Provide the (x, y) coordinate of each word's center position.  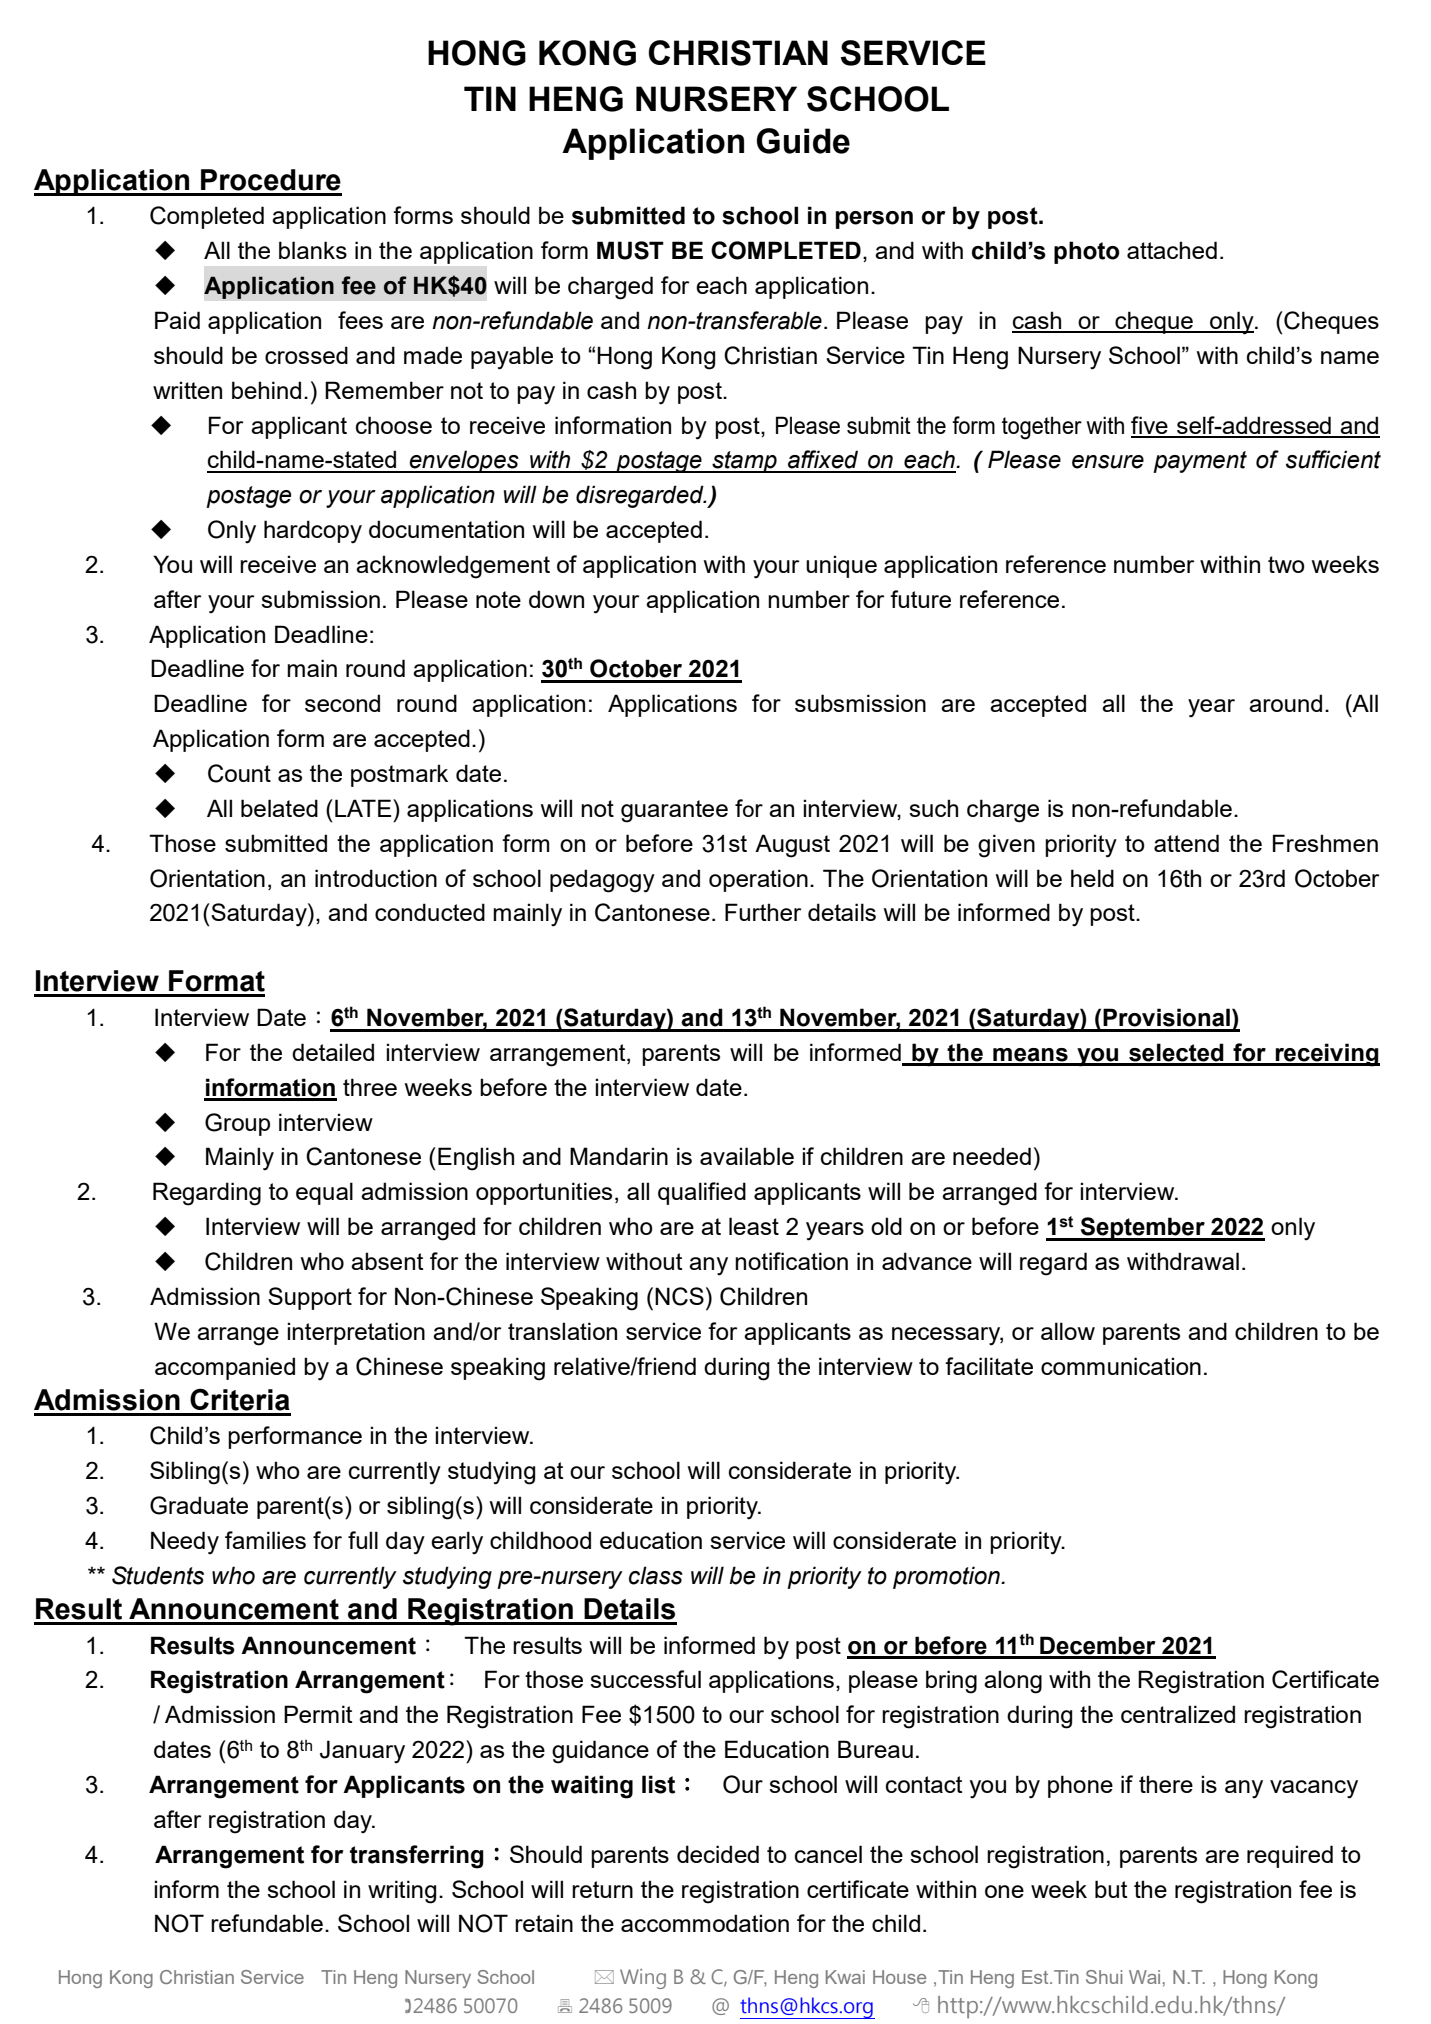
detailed (333, 1052)
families (265, 1540)
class (656, 1575)
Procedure (271, 180)
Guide (803, 141)
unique (841, 566)
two (1286, 564)
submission (320, 599)
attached (1172, 250)
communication (1121, 1366)
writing (402, 1892)
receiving (1326, 1055)
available (747, 1156)
